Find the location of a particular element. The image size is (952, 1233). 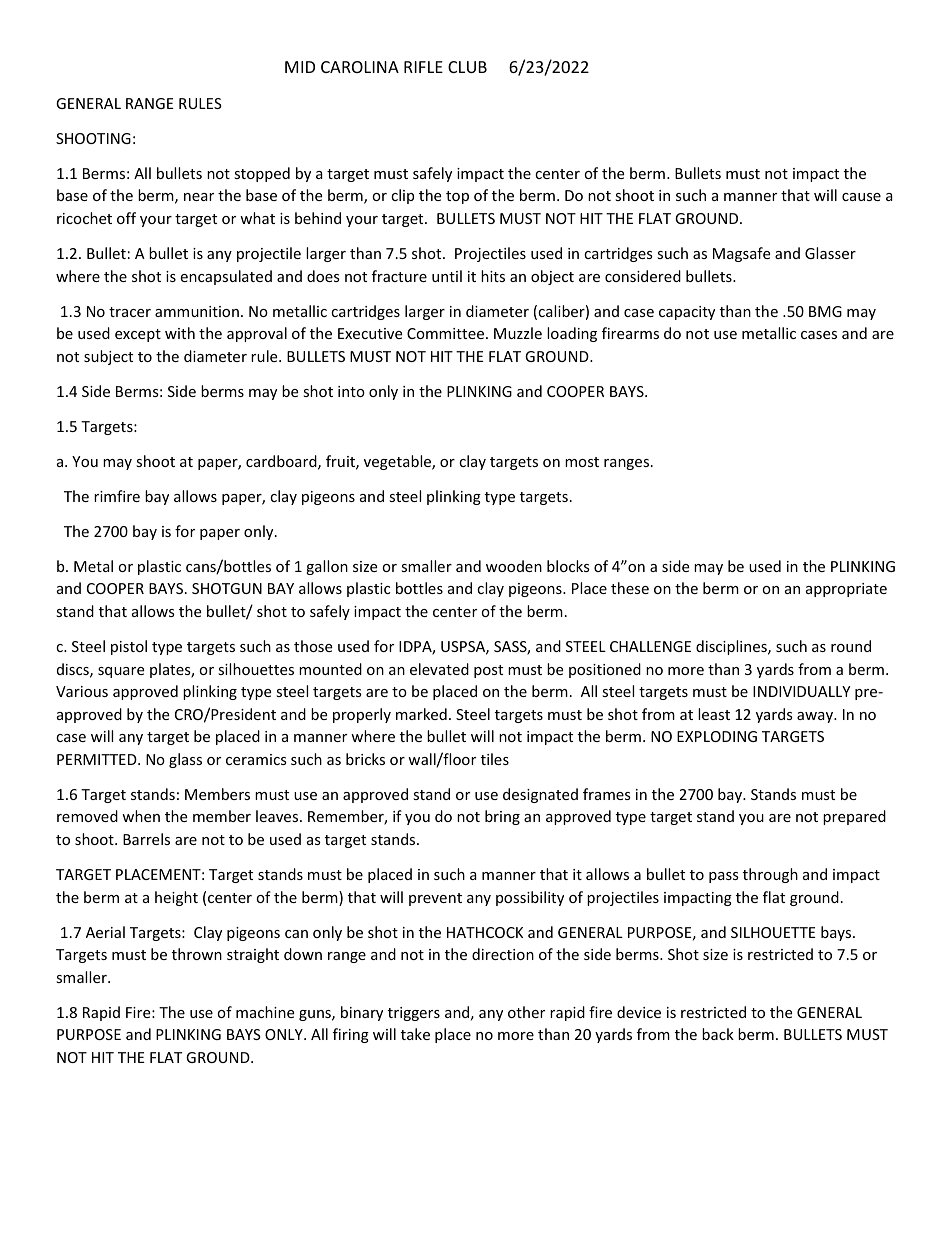

bring is located at coordinates (502, 817).
